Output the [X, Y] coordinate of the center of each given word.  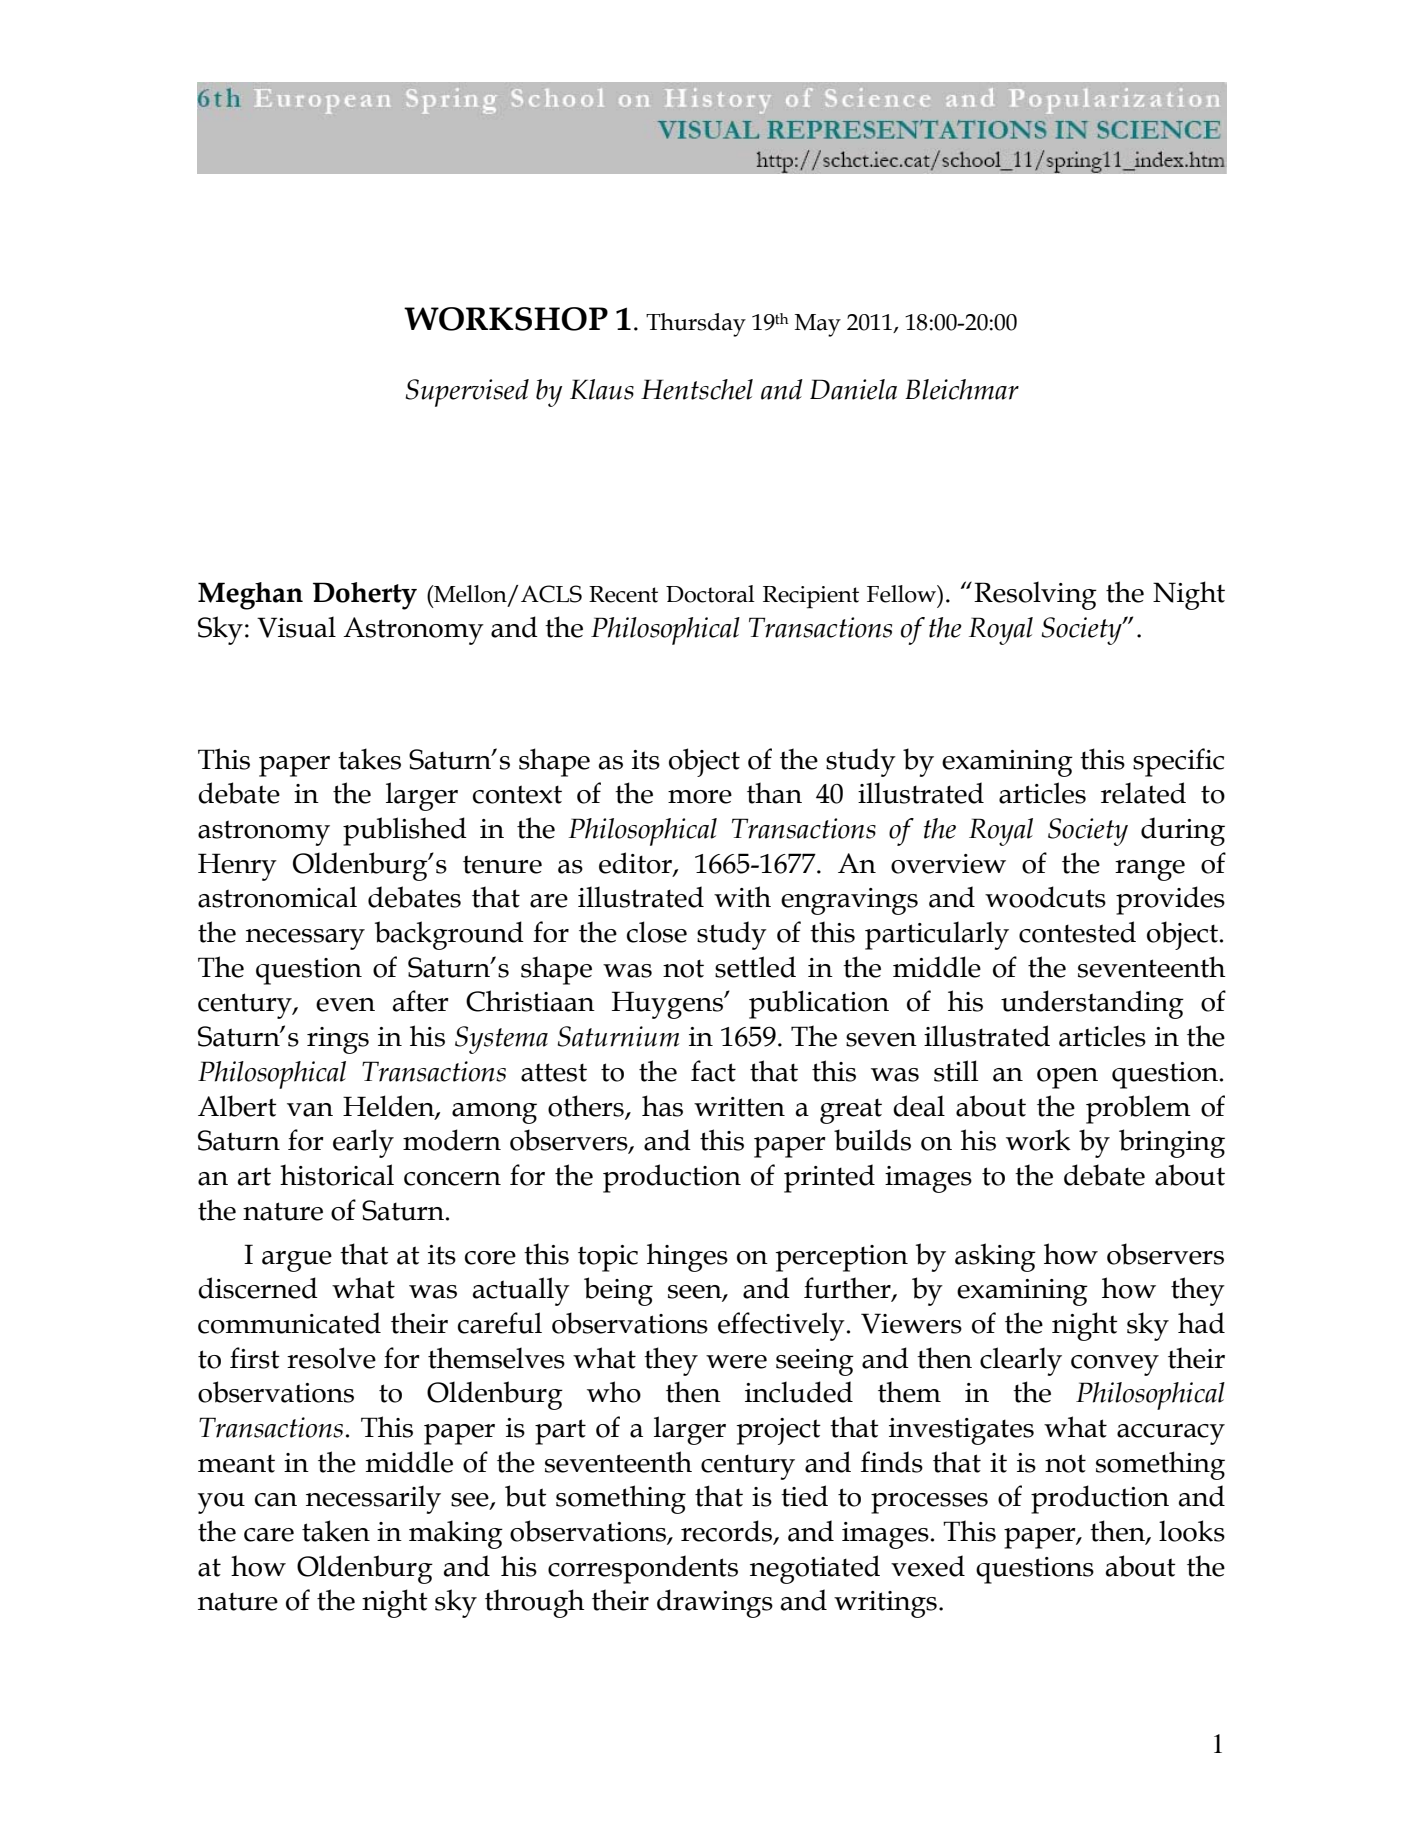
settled [755, 967]
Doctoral [710, 594]
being [618, 1291]
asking [995, 1257]
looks [1192, 1531]
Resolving [1035, 595]
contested [1077, 932]
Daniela [853, 389]
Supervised [467, 393]
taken [336, 1531]
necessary [305, 939]
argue [297, 1261]
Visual [296, 627]
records [728, 1532]
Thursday [696, 325]
